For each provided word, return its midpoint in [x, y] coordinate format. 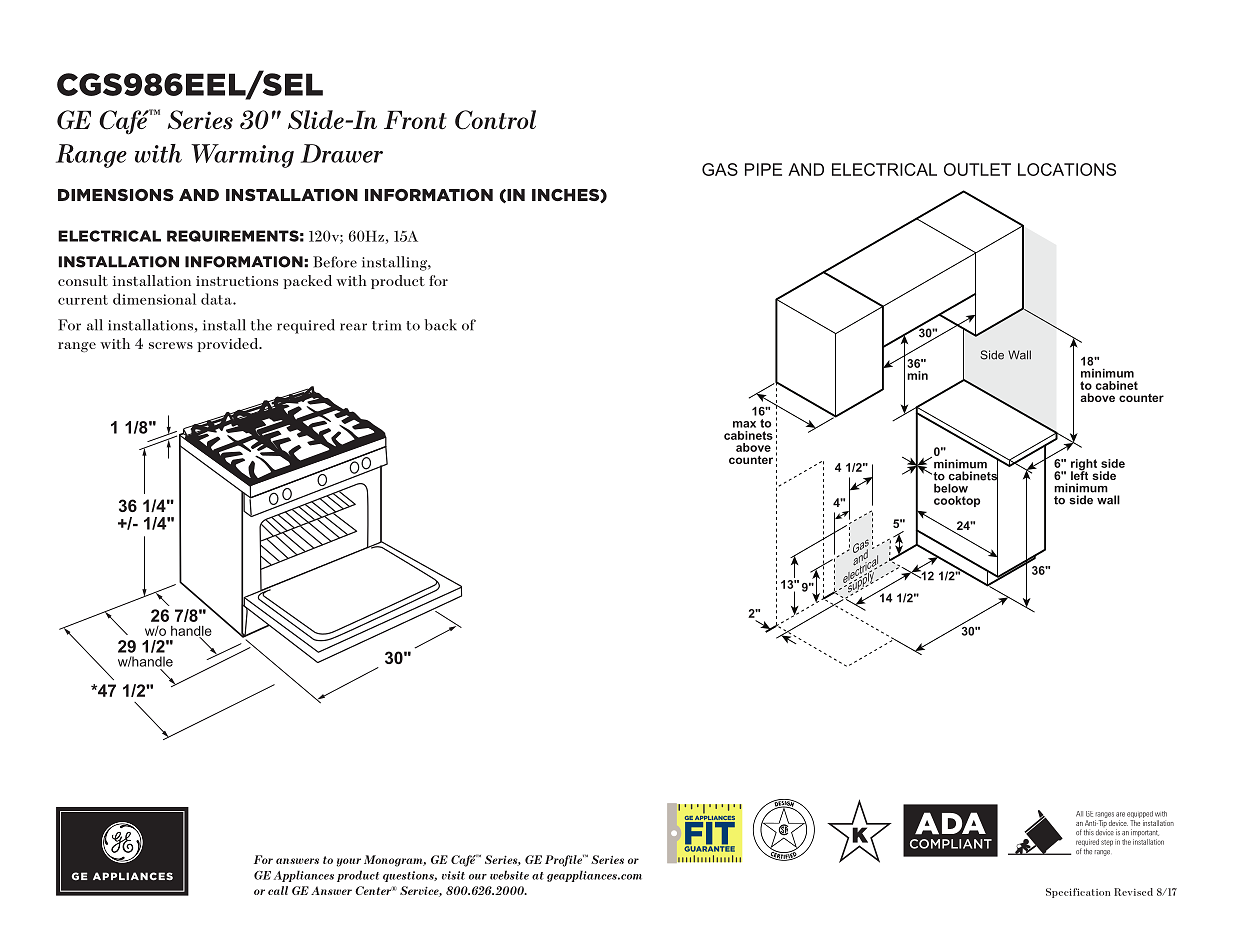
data [217, 299]
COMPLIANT [951, 844]
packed [307, 282]
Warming [242, 156]
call [278, 890]
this [1089, 832]
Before [335, 262]
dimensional [154, 299]
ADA [950, 823]
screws [171, 345]
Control [495, 120]
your [349, 862]
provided [229, 345]
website [509, 875]
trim [386, 325]
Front [415, 120]
